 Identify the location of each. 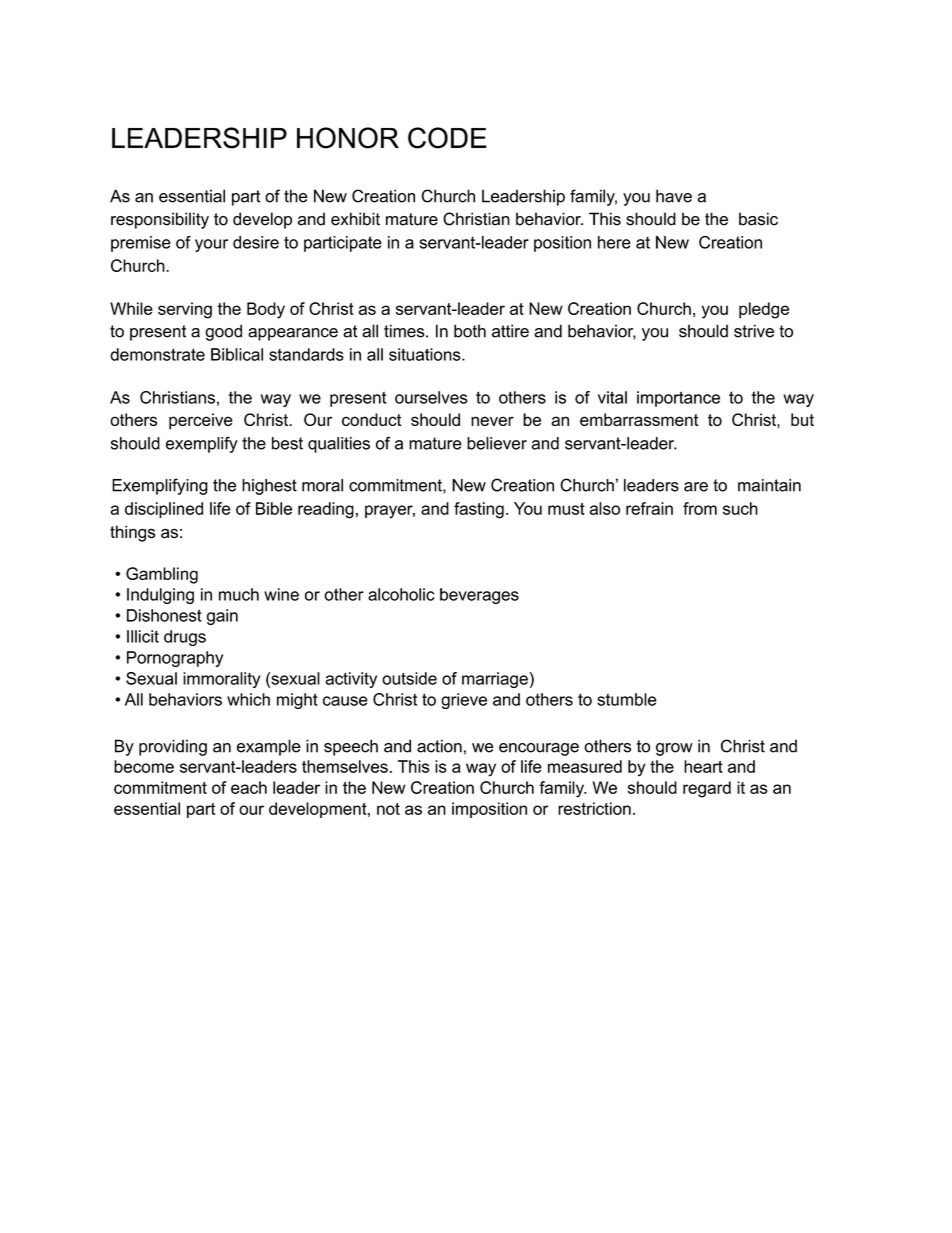
(249, 787).
